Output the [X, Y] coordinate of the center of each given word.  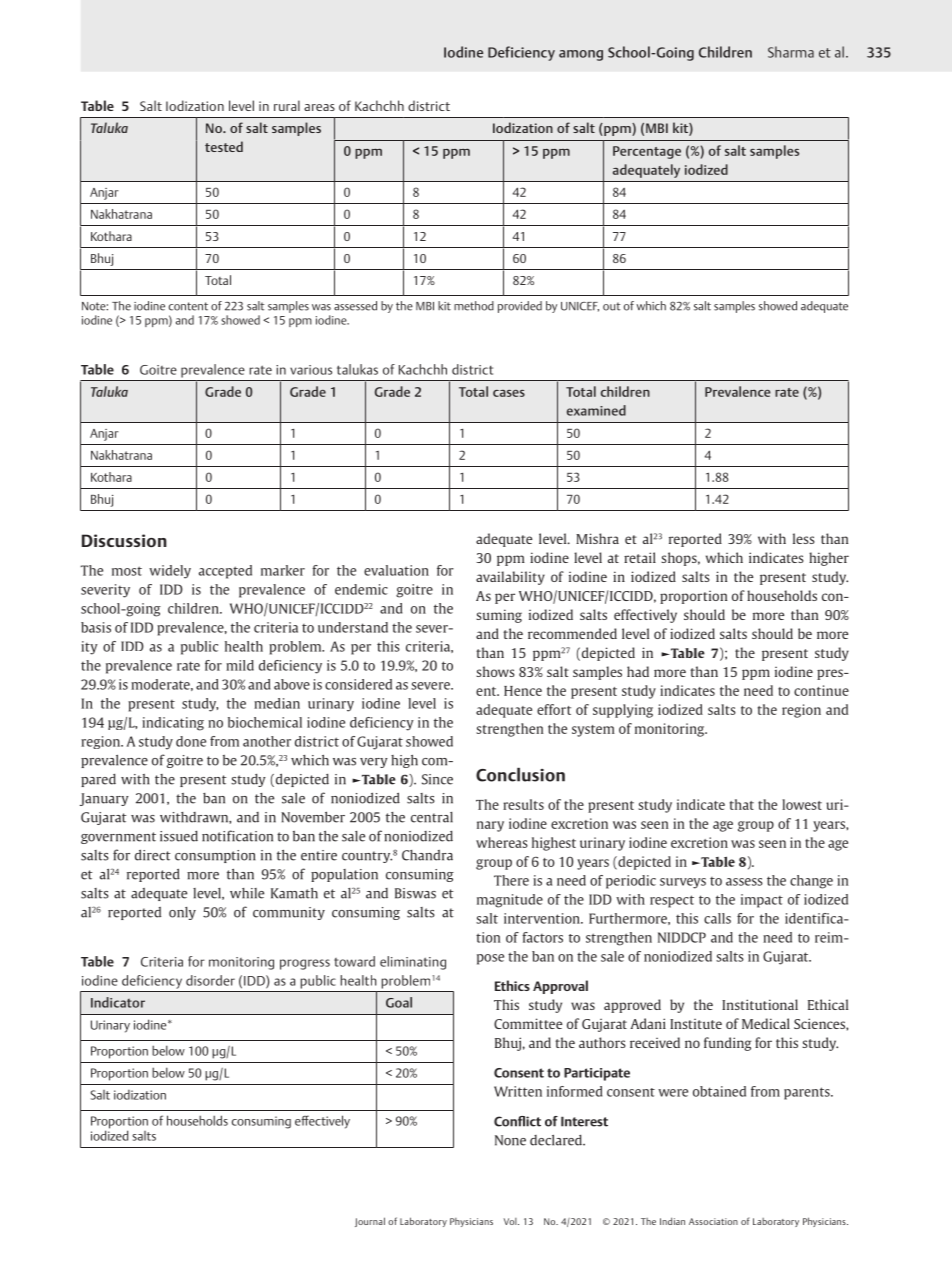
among [581, 55]
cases [509, 393]
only [182, 913]
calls [717, 918]
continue [821, 690]
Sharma [791, 52]
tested [224, 146]
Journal [370, 1222]
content [188, 306]
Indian [672, 1221]
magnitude [510, 901]
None [510, 1140]
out [612, 306]
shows [495, 671]
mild [240, 665]
